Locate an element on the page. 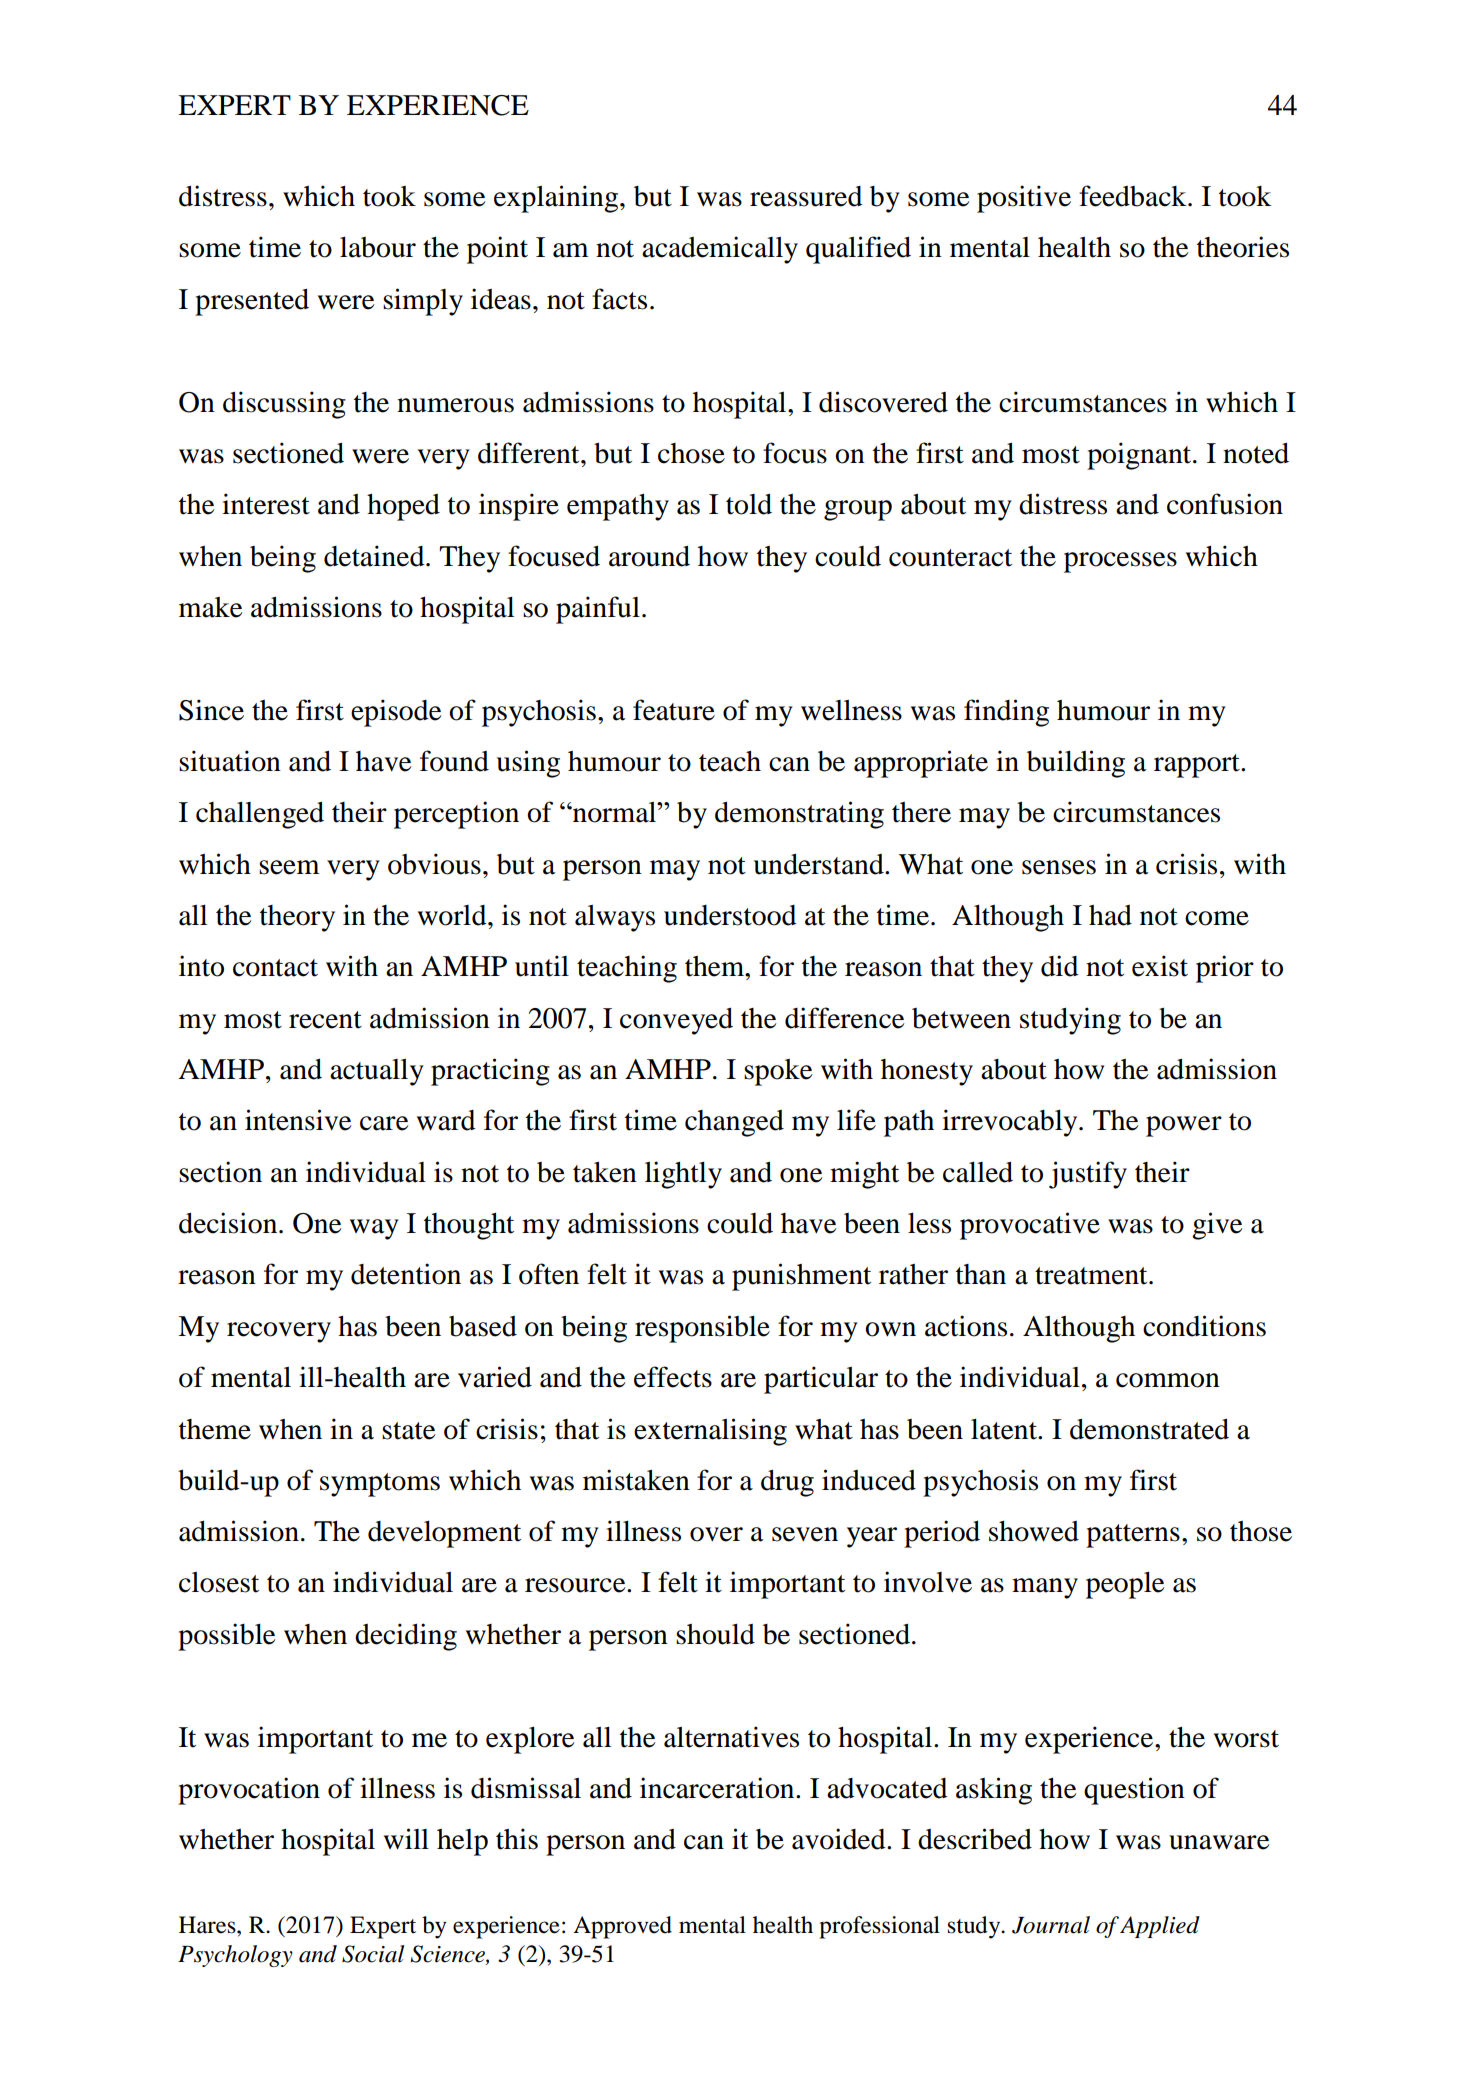 Image resolution: width=1476 pixels, height=2088 pixels. symptoms is located at coordinates (380, 1485).
